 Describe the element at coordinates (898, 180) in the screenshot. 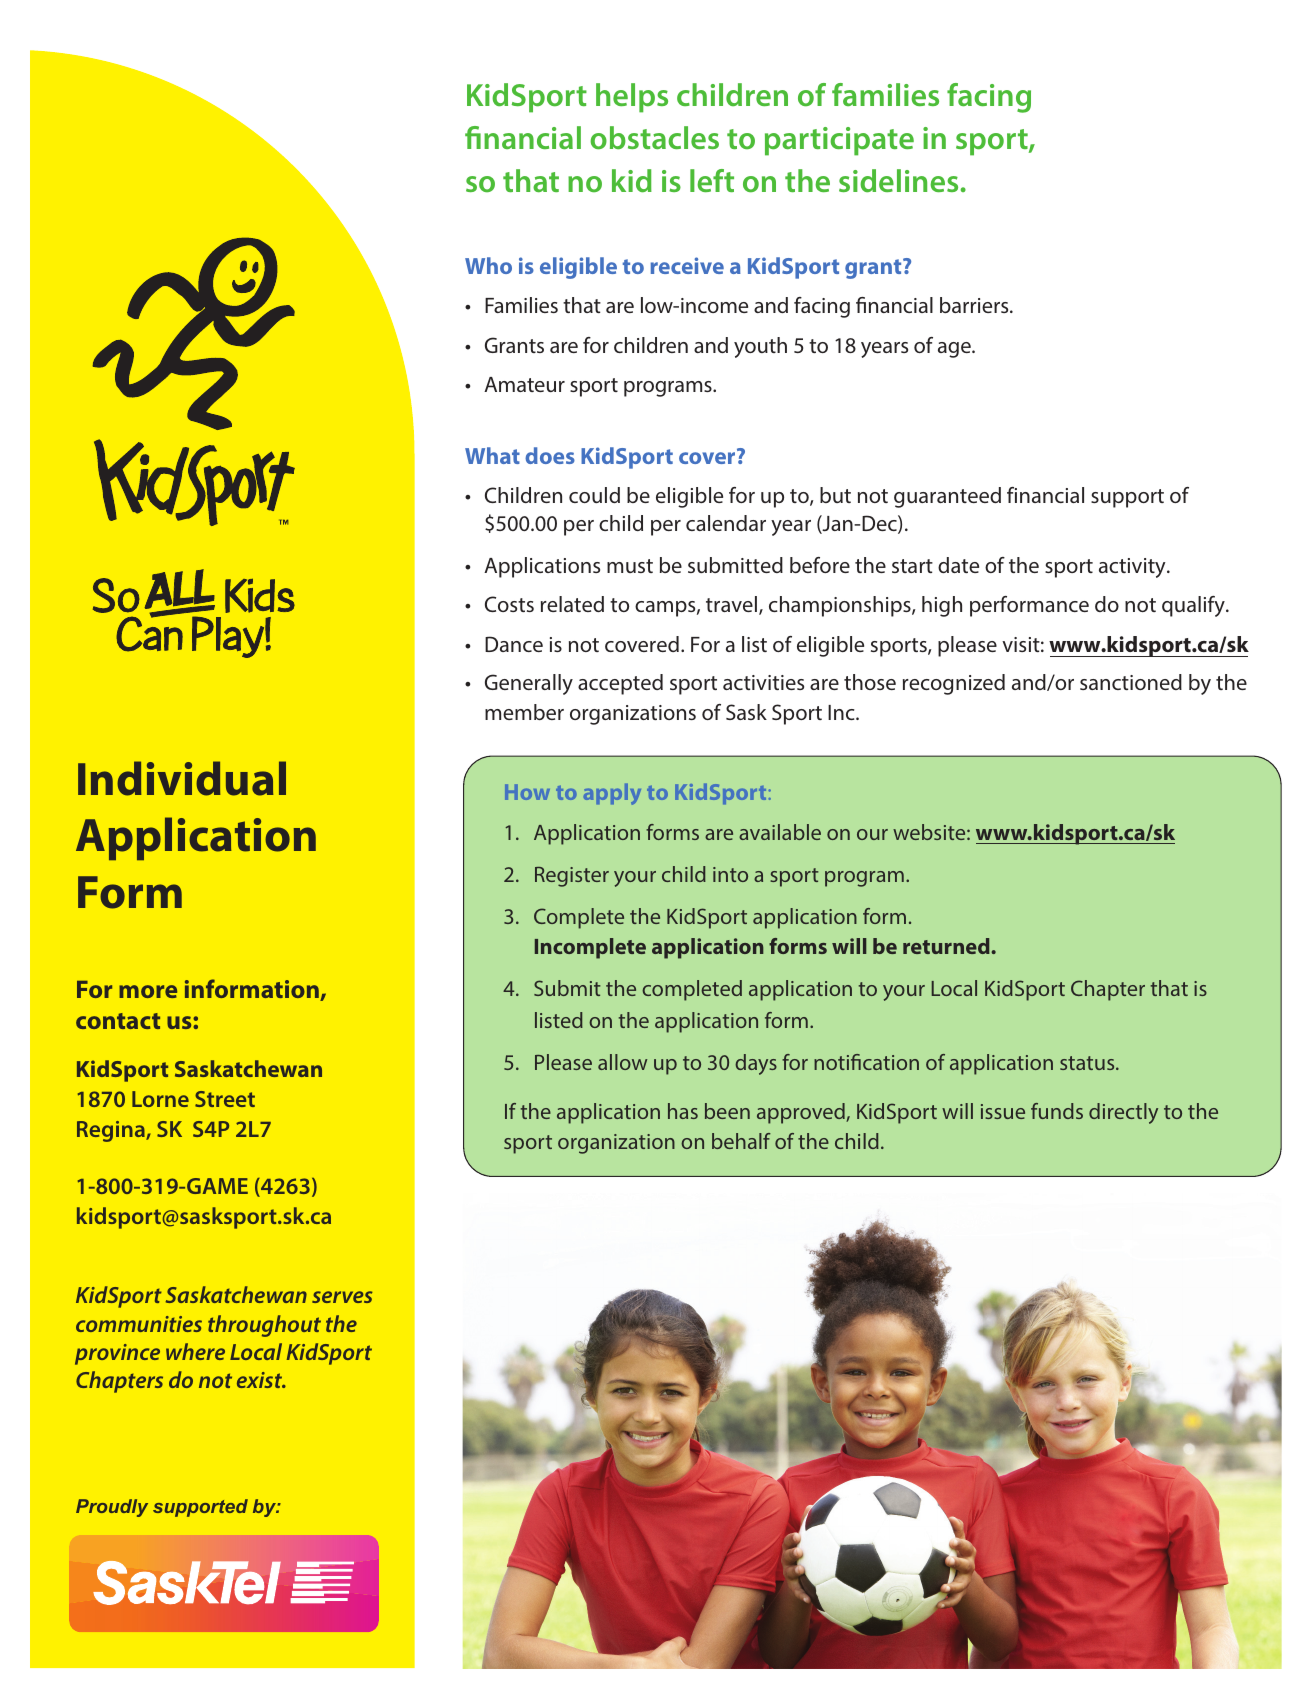

I see `sidelines` at that location.
